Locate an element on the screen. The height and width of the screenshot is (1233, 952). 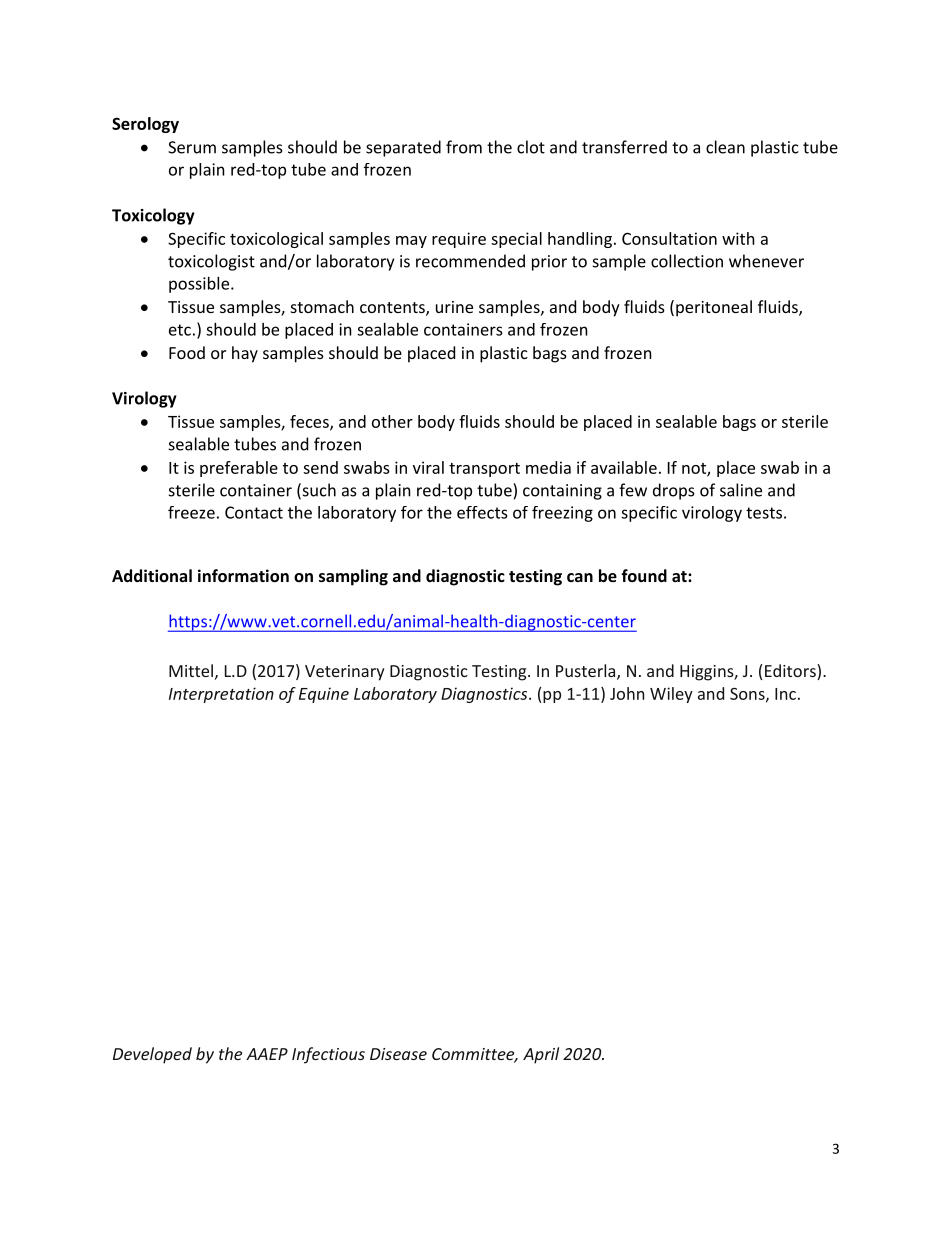
from is located at coordinates (464, 147).
